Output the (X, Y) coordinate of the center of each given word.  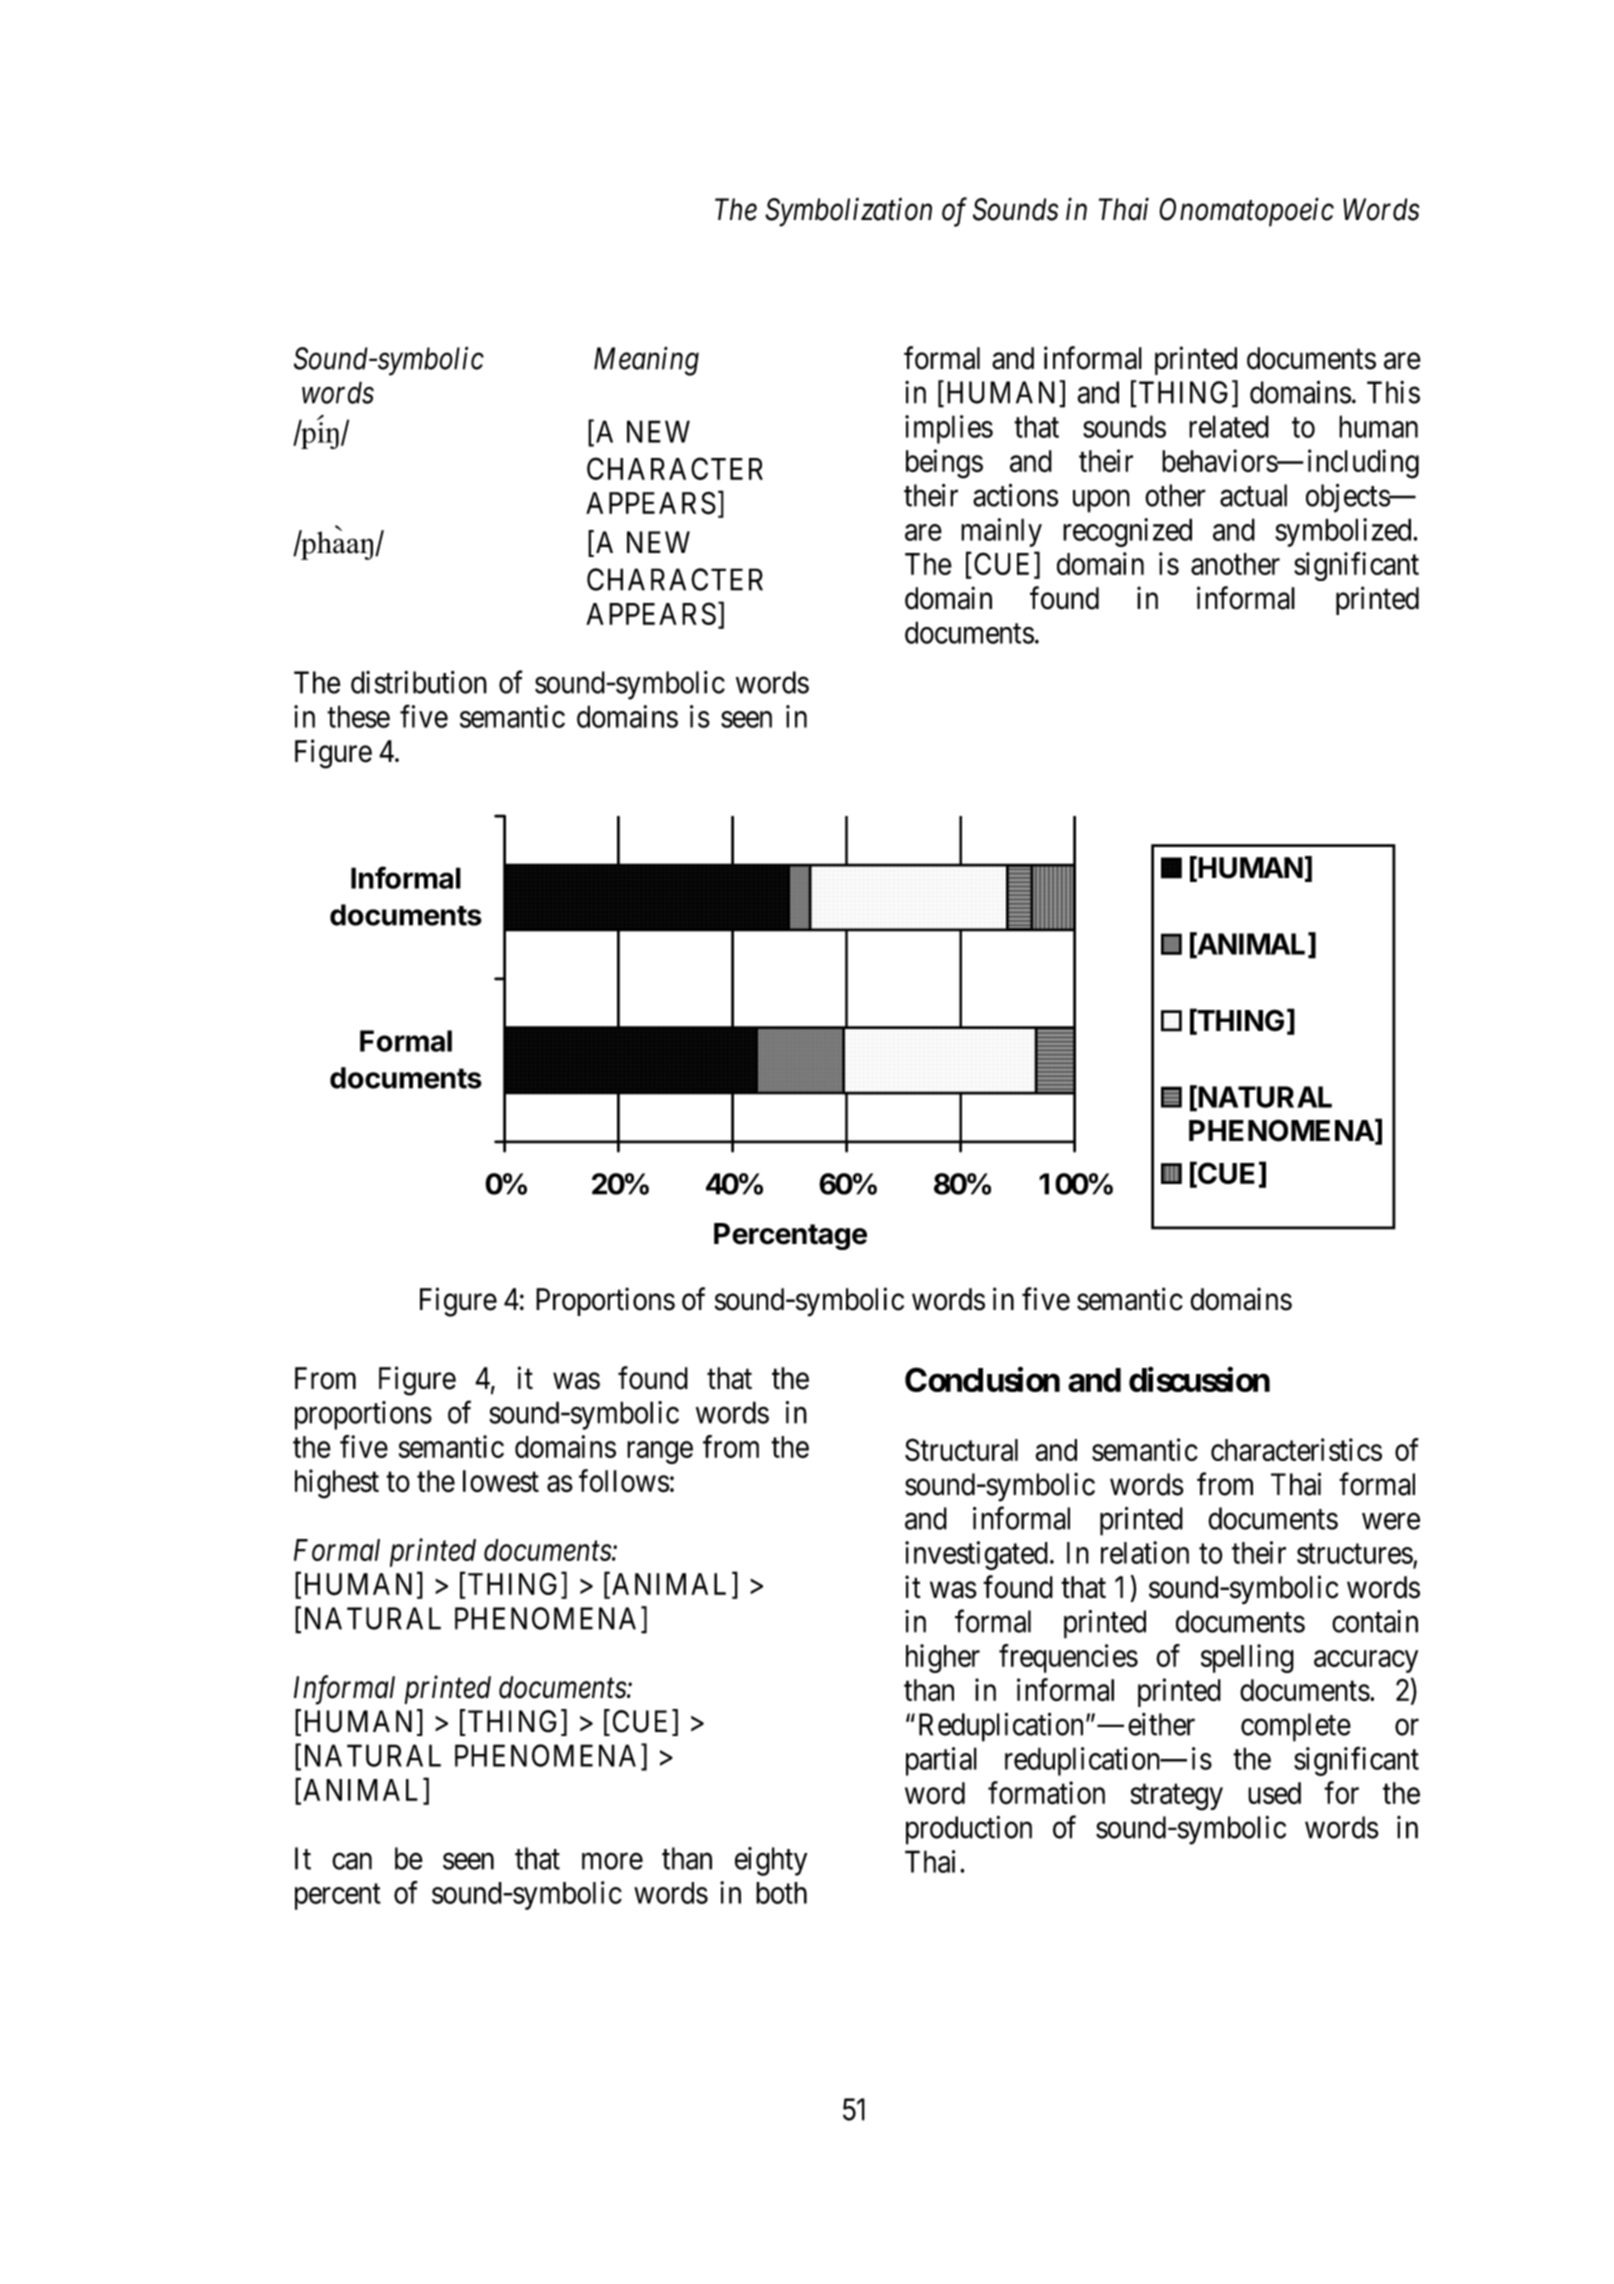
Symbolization (848, 212)
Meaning (646, 361)
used (1274, 1793)
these (358, 716)
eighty (771, 1861)
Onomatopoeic (1246, 212)
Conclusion (982, 1379)
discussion (1199, 1379)
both (781, 1893)
